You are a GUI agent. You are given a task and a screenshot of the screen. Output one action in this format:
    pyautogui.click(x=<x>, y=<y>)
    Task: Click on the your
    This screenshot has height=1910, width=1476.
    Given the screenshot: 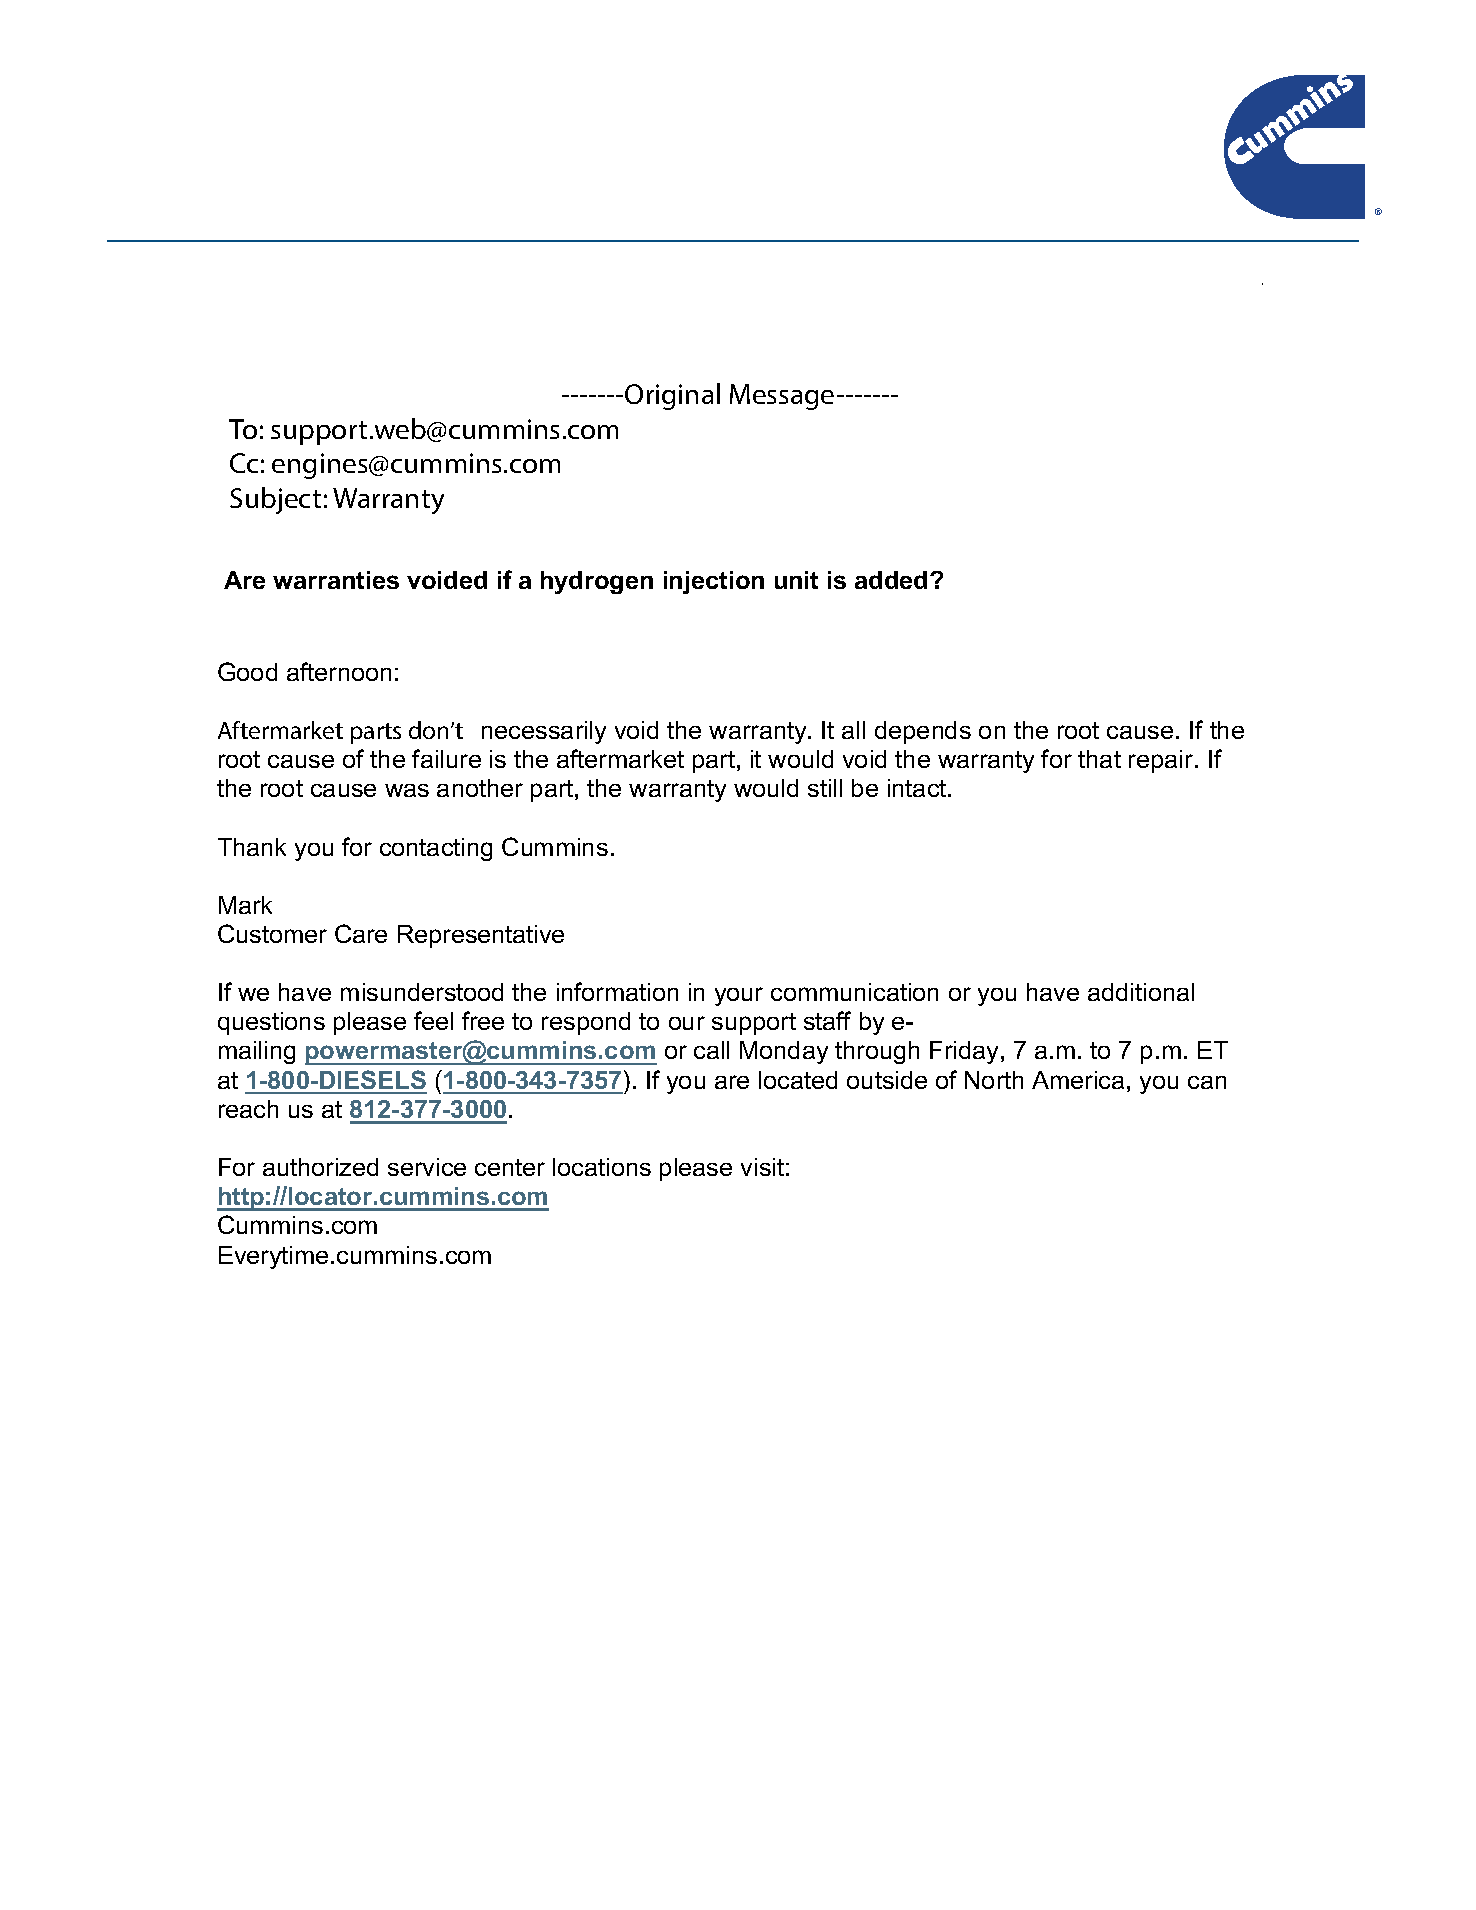 What is the action you would take?
    pyautogui.click(x=739, y=996)
